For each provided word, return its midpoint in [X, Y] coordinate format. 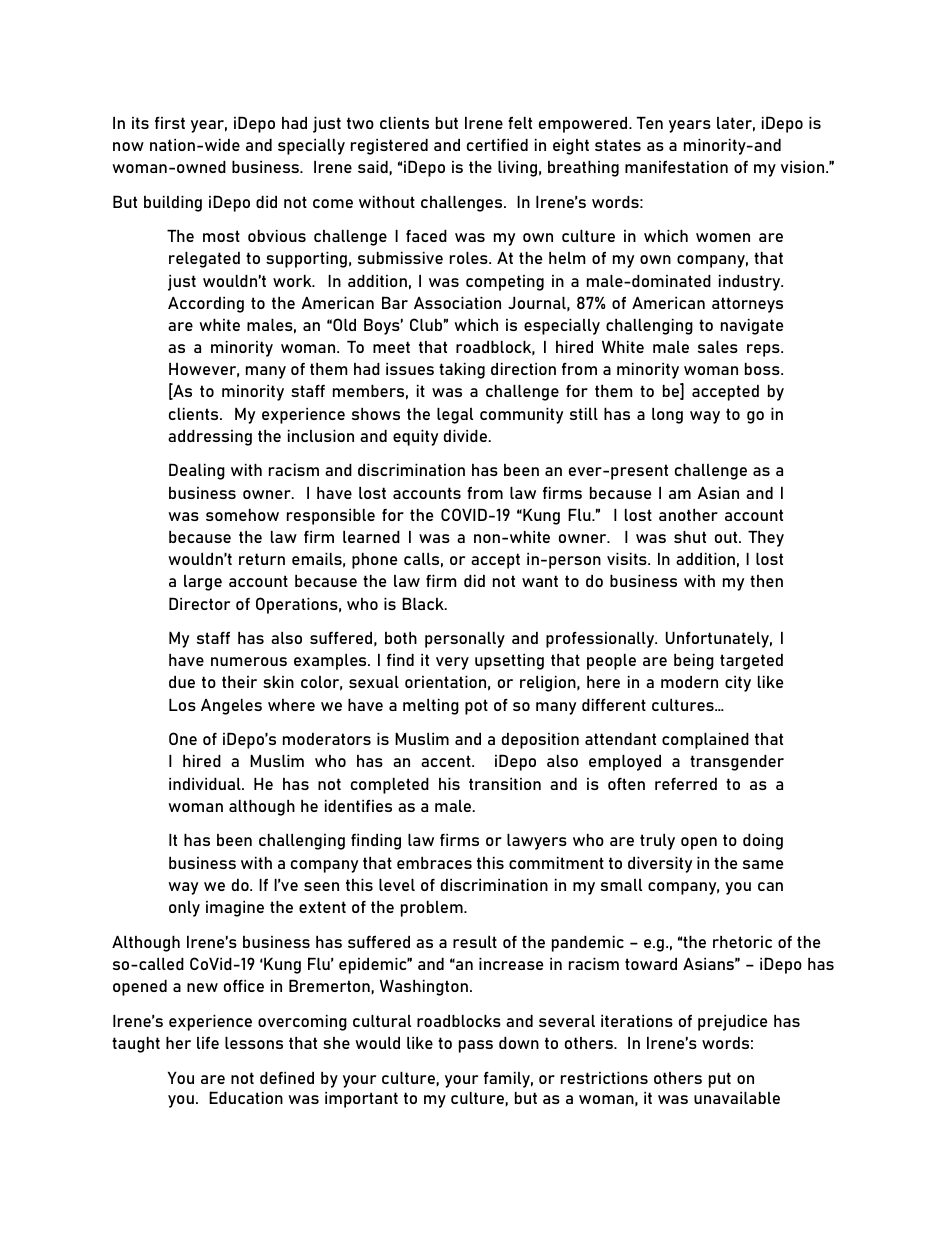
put [720, 1080]
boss [763, 369]
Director [199, 603]
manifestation [676, 167]
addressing [210, 438]
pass [476, 1046]
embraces [434, 863]
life [208, 1043]
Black [424, 603]
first [170, 123]
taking [462, 371]
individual [206, 784]
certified [497, 145]
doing [763, 842]
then [766, 581]
